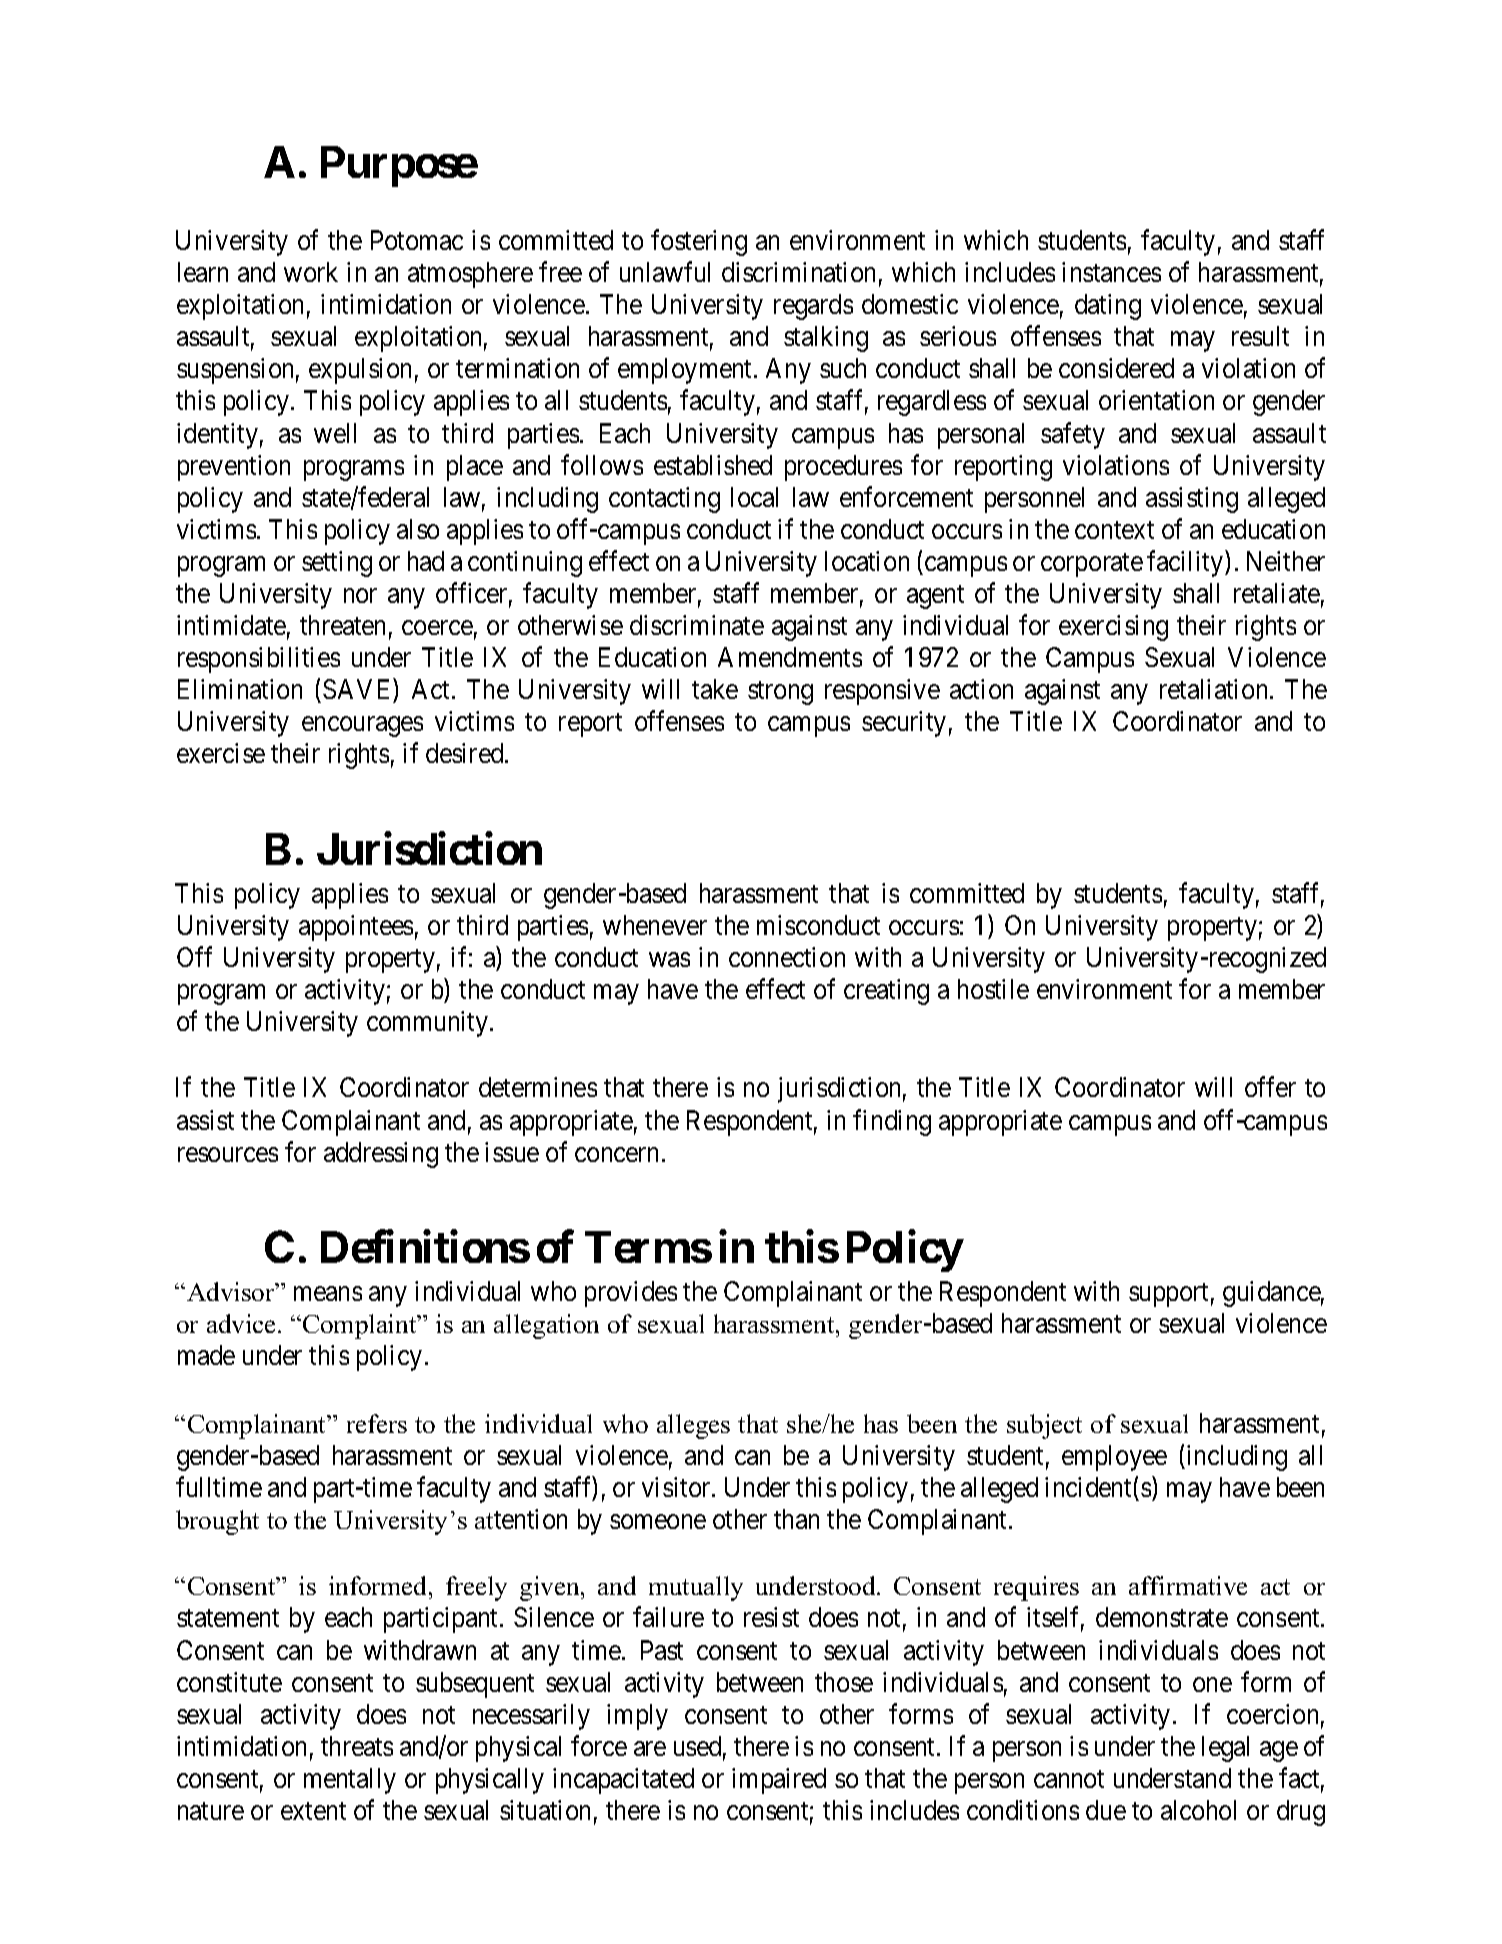 This document has height=1944, width=1502. Describe the element at coordinates (1270, 1087) in the document. I see `offer` at that location.
